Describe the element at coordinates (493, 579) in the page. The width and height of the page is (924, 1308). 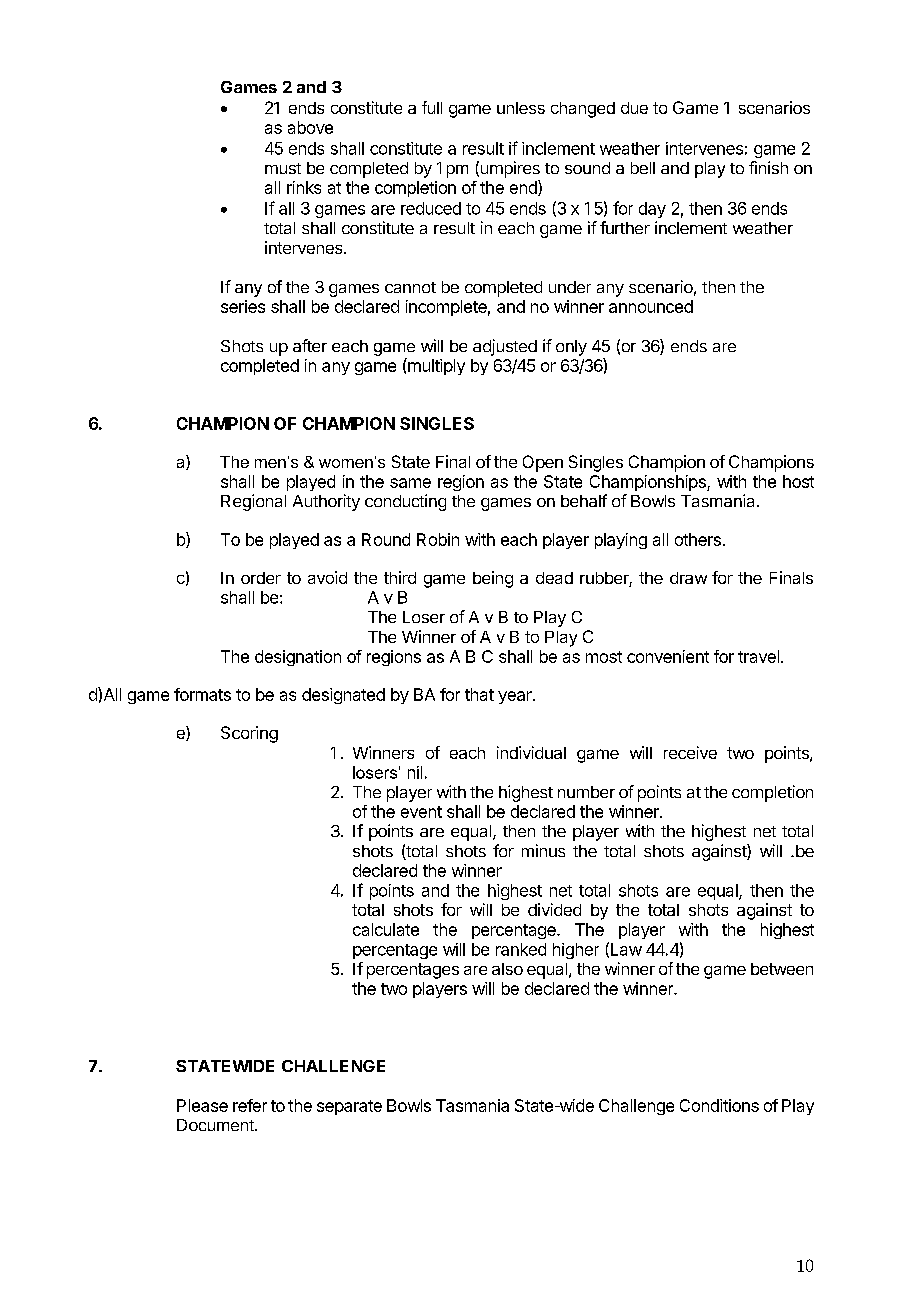
I see `being` at that location.
